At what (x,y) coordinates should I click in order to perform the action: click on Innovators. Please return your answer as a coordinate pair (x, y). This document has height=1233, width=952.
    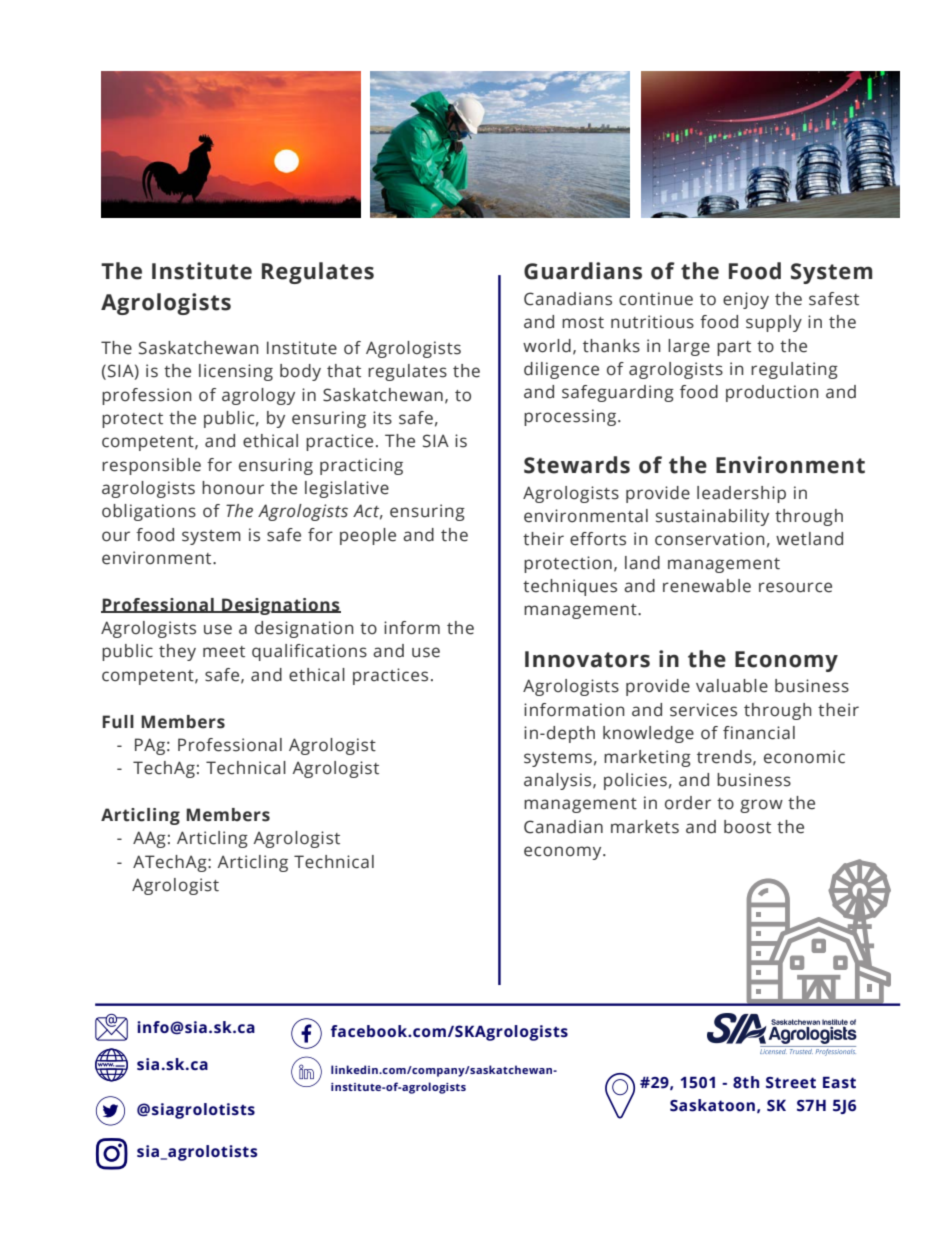
    Looking at the image, I should click on (587, 659).
